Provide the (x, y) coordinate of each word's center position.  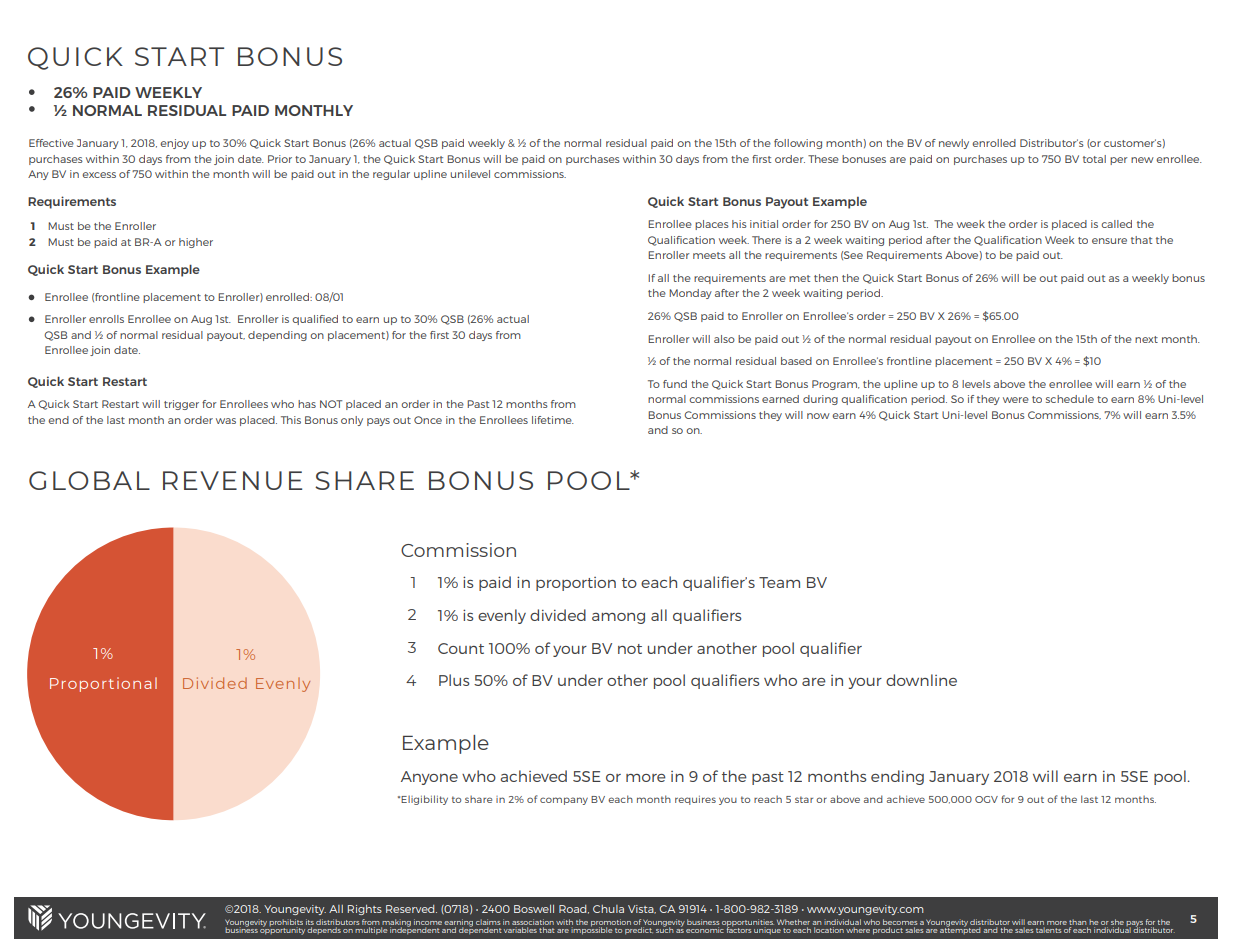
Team (779, 582)
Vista (642, 909)
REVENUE (232, 480)
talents (1048, 930)
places (712, 225)
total (1094, 159)
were (1016, 400)
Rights (365, 910)
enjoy (174, 144)
